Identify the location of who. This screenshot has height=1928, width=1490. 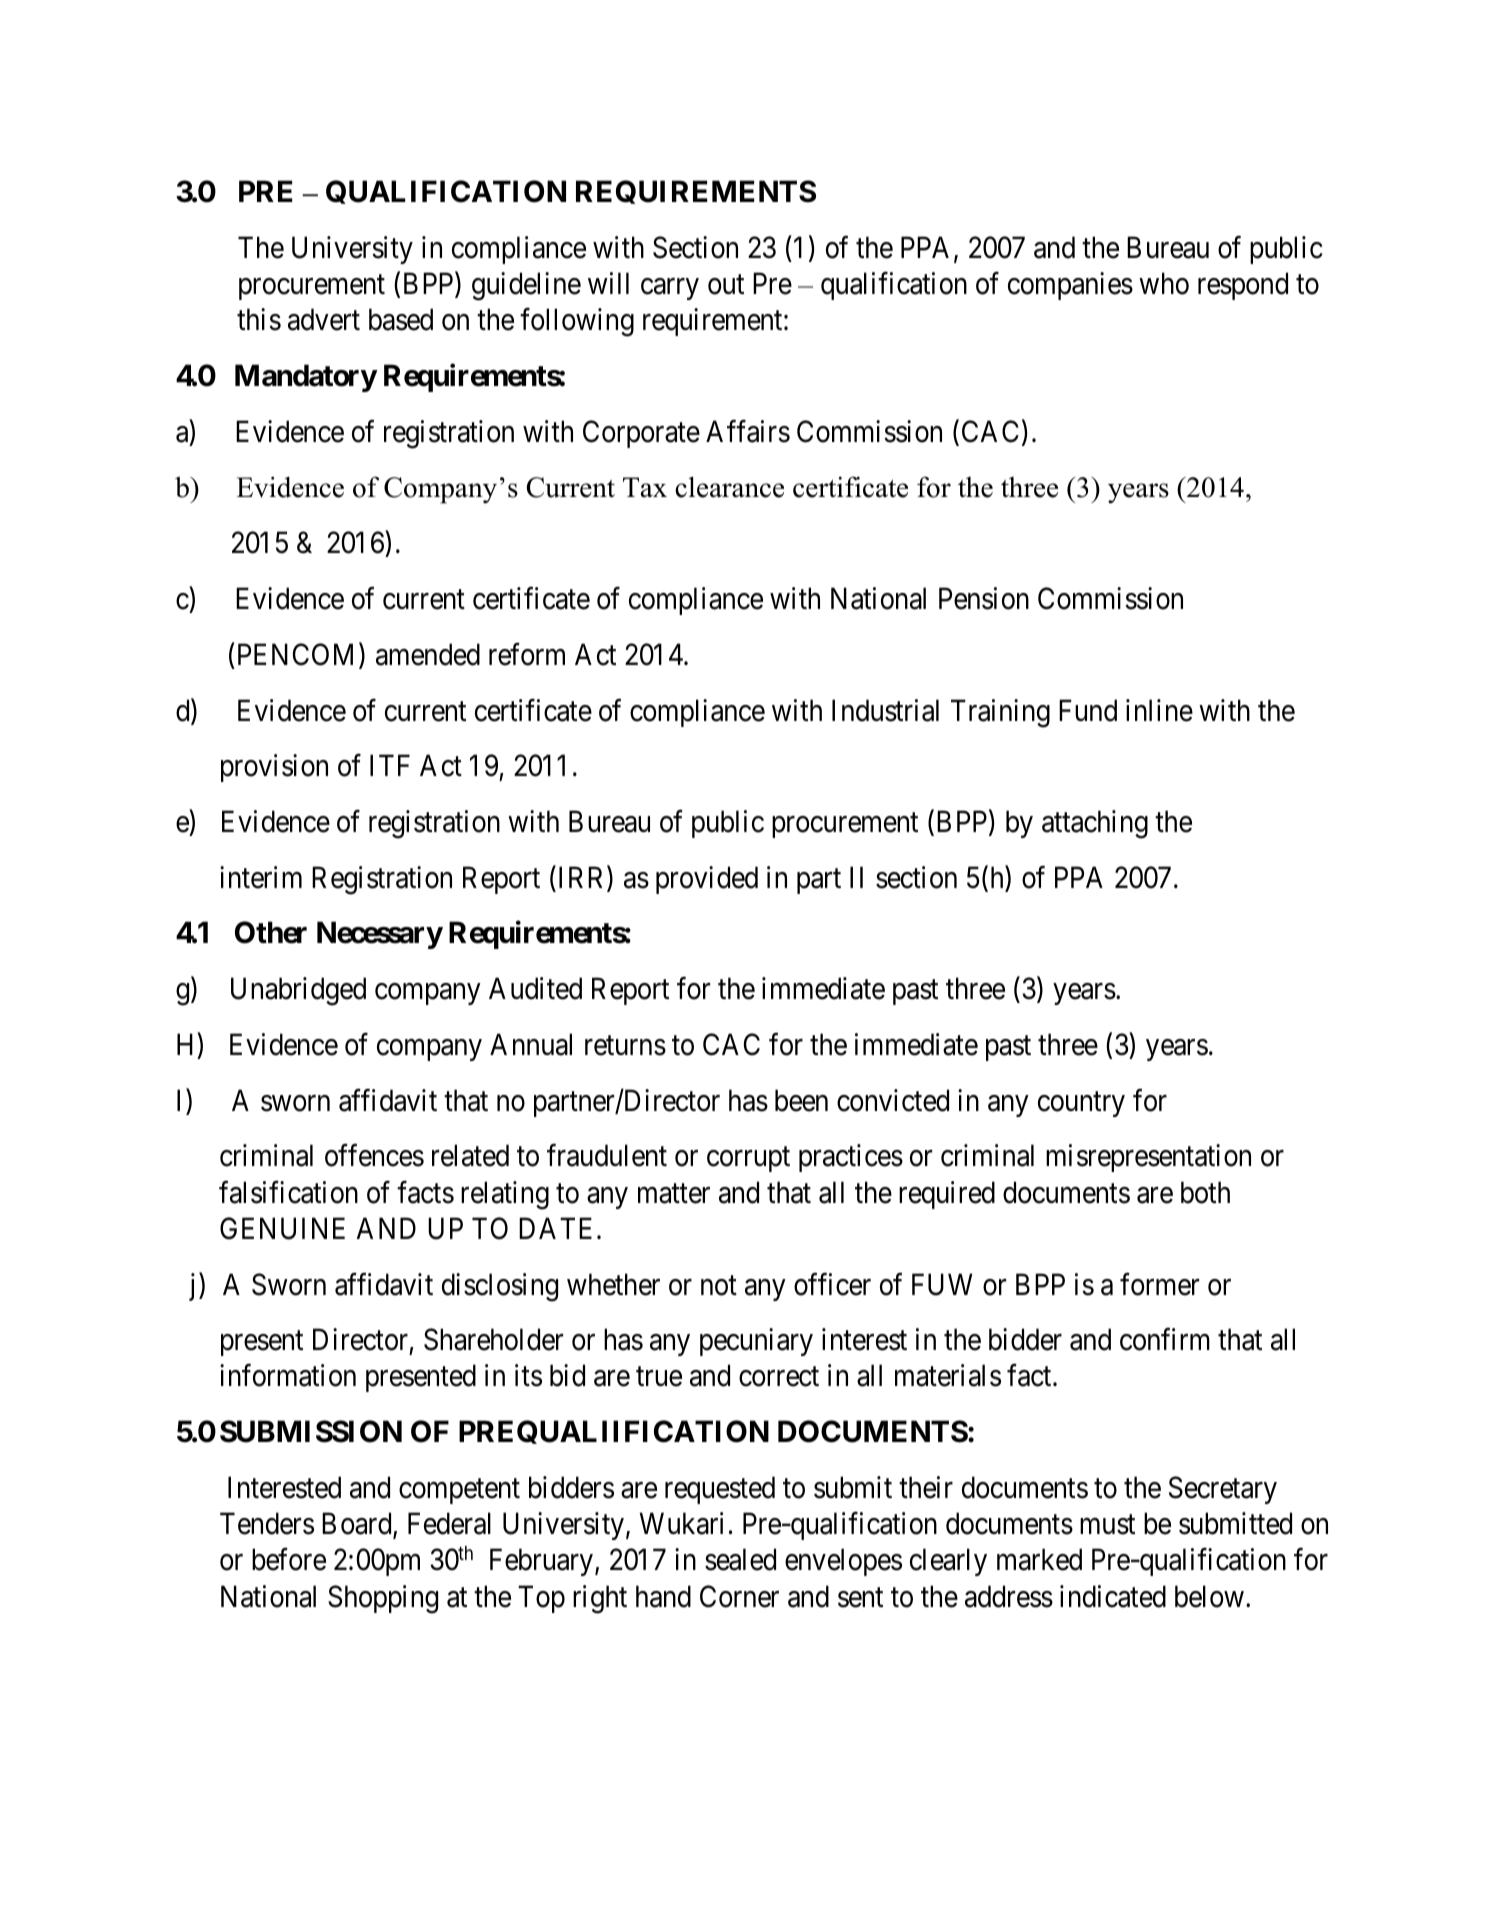
(1164, 283).
